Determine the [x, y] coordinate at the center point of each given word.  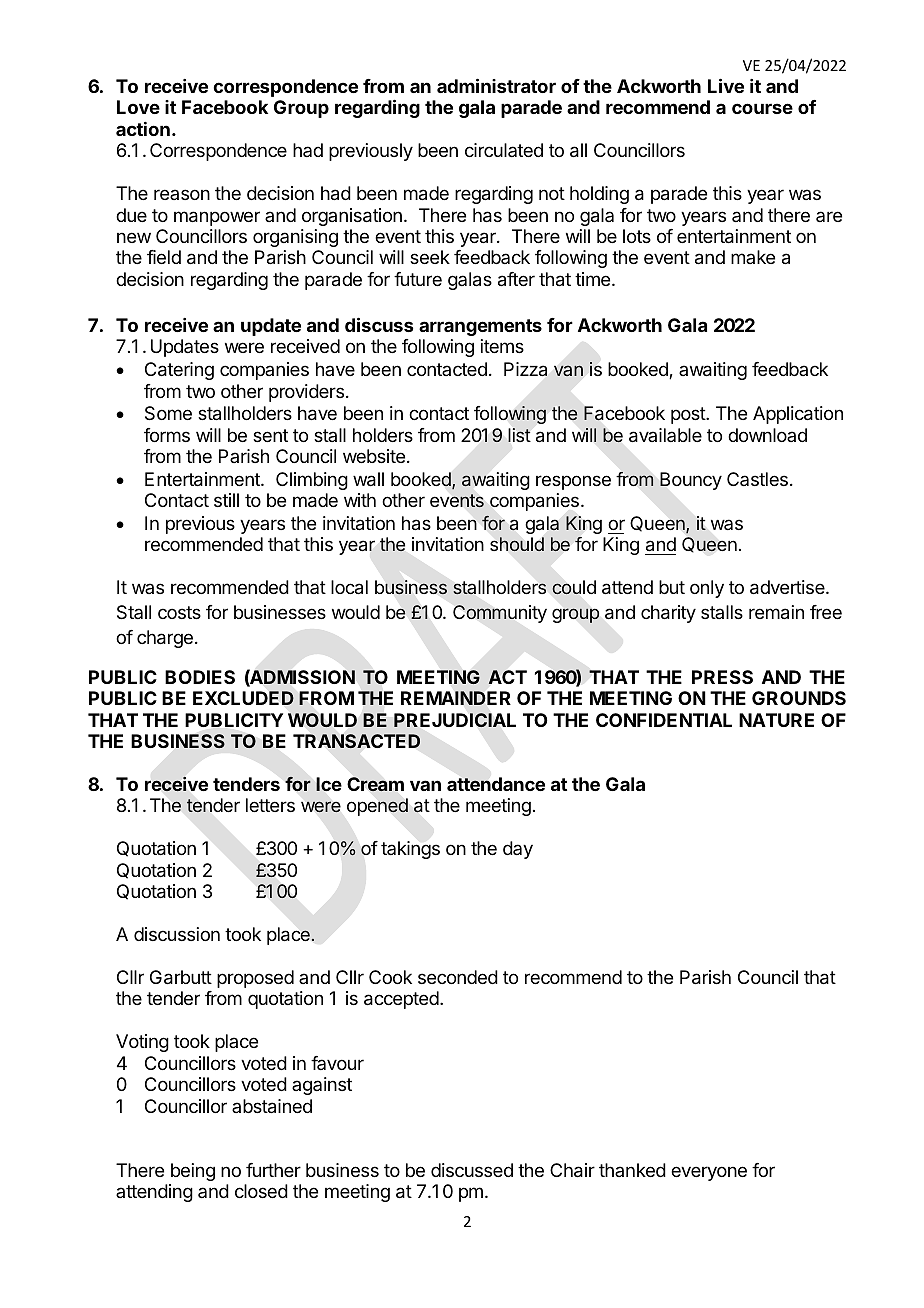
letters [270, 805]
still [226, 500]
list [519, 435]
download [767, 435]
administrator [496, 85]
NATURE [776, 720]
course [762, 108]
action [143, 129]
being [193, 1172]
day [518, 850]
